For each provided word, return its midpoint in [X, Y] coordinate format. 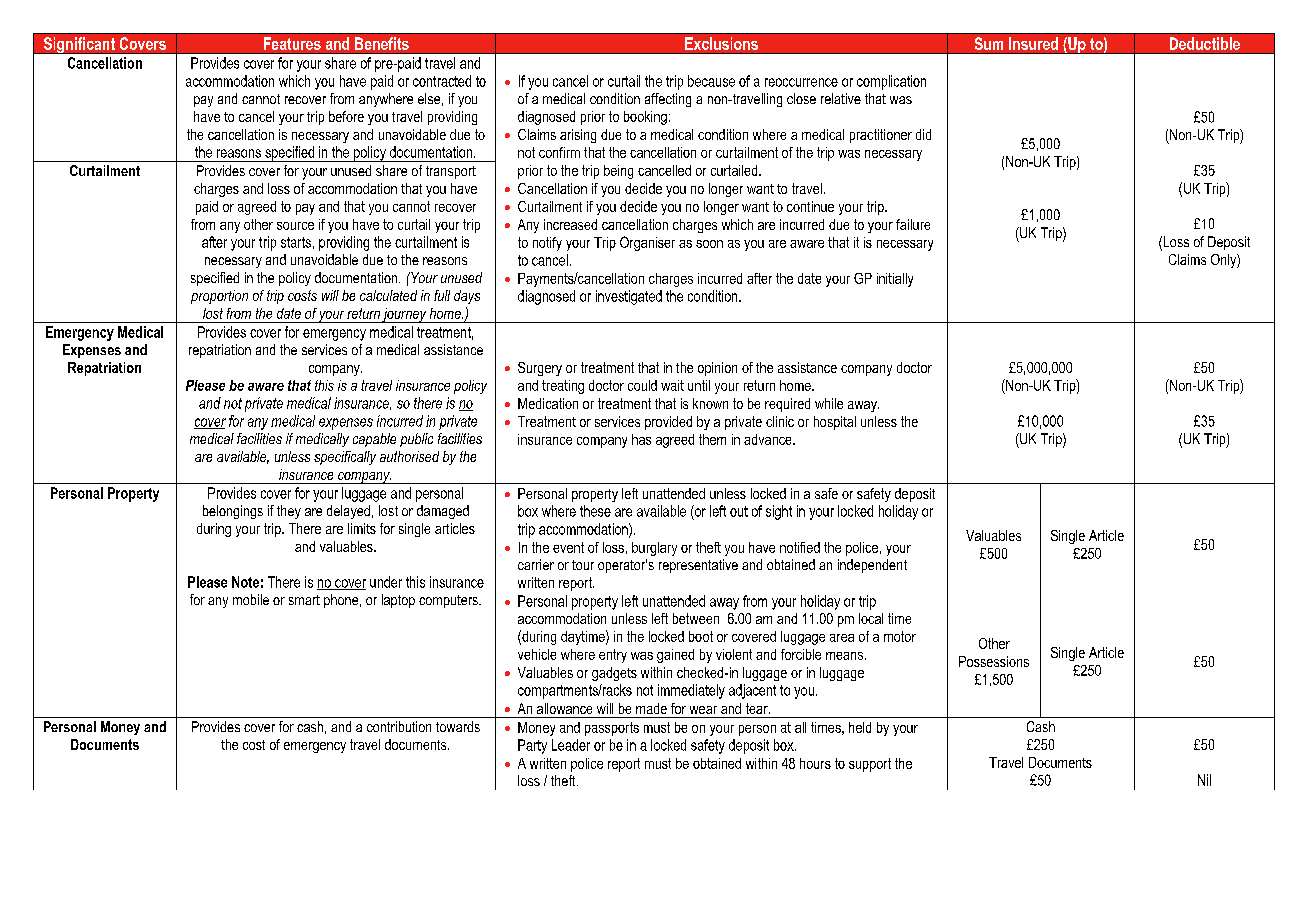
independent [872, 566]
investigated [629, 297]
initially [895, 280]
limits [362, 528]
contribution [399, 726]
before [346, 116]
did [923, 134]
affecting [668, 100]
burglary [654, 549]
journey [405, 315]
